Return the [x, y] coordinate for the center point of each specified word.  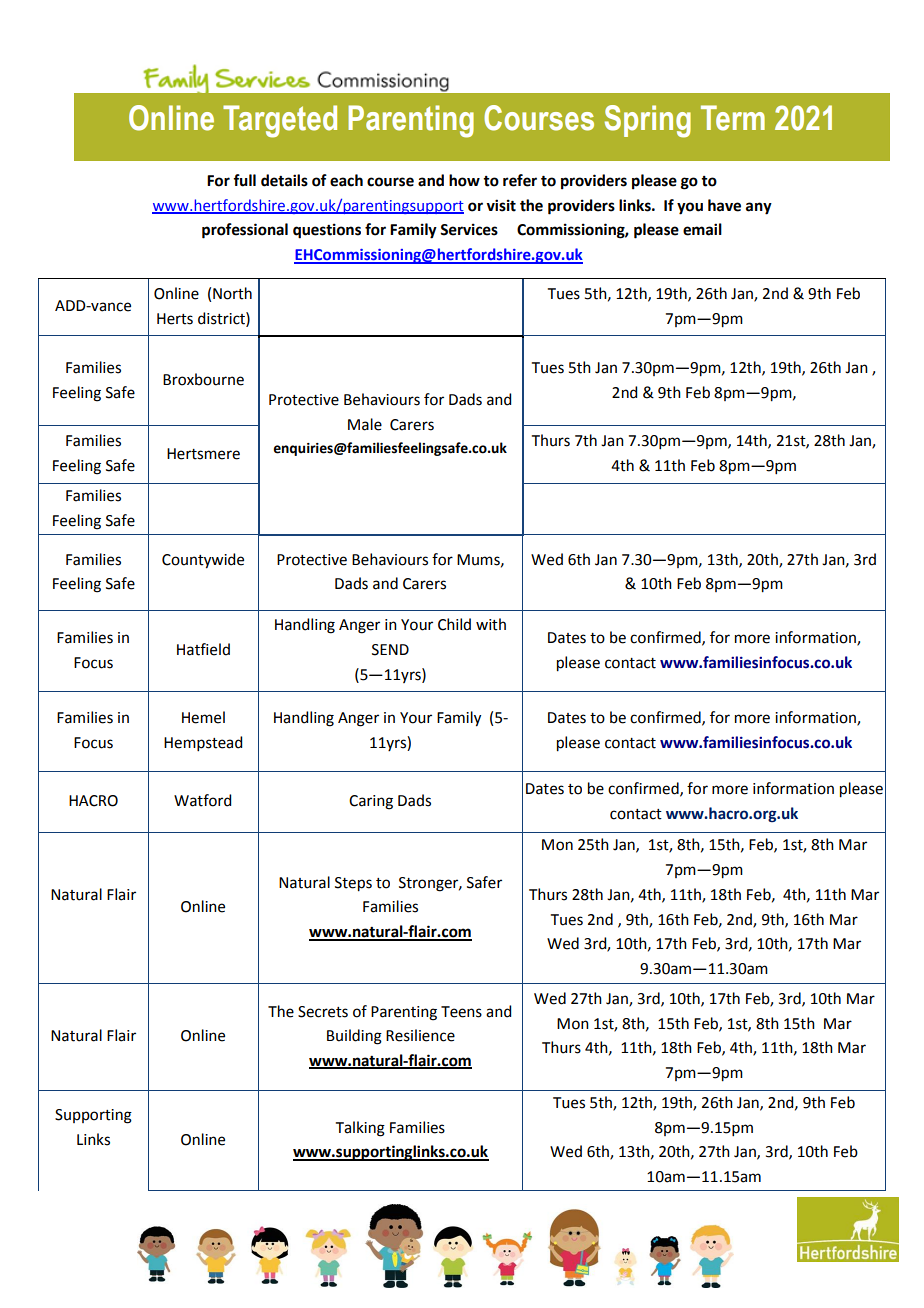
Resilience [420, 1035]
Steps [353, 884]
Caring [371, 802]
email [702, 229]
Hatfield [203, 649]
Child [454, 624]
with [491, 624]
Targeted [280, 121]
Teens [461, 1012]
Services [469, 229]
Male [365, 424]
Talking [360, 1129]
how [464, 180]
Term [733, 118]
